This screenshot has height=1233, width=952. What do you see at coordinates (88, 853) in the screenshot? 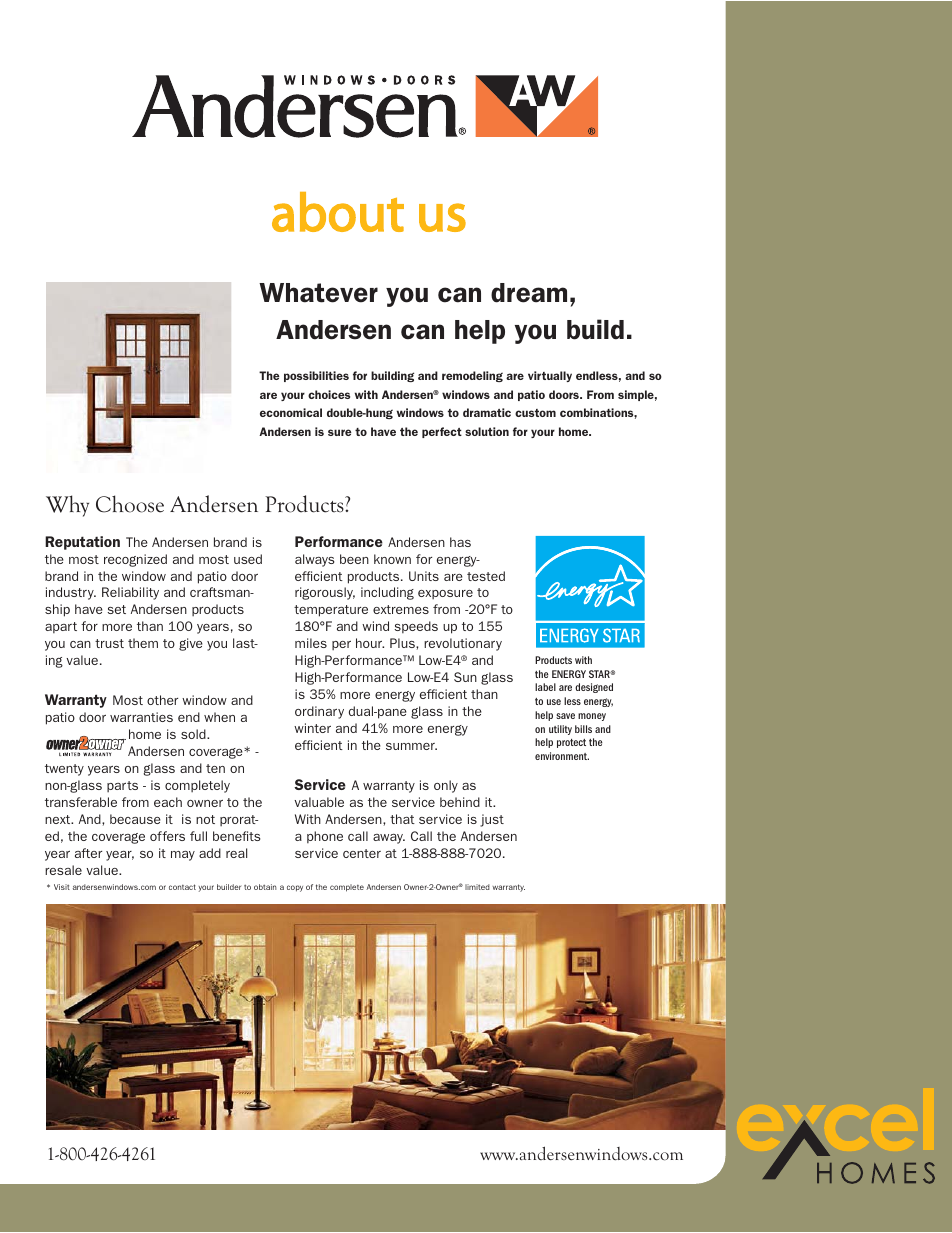
I see `after` at bounding box center [88, 853].
